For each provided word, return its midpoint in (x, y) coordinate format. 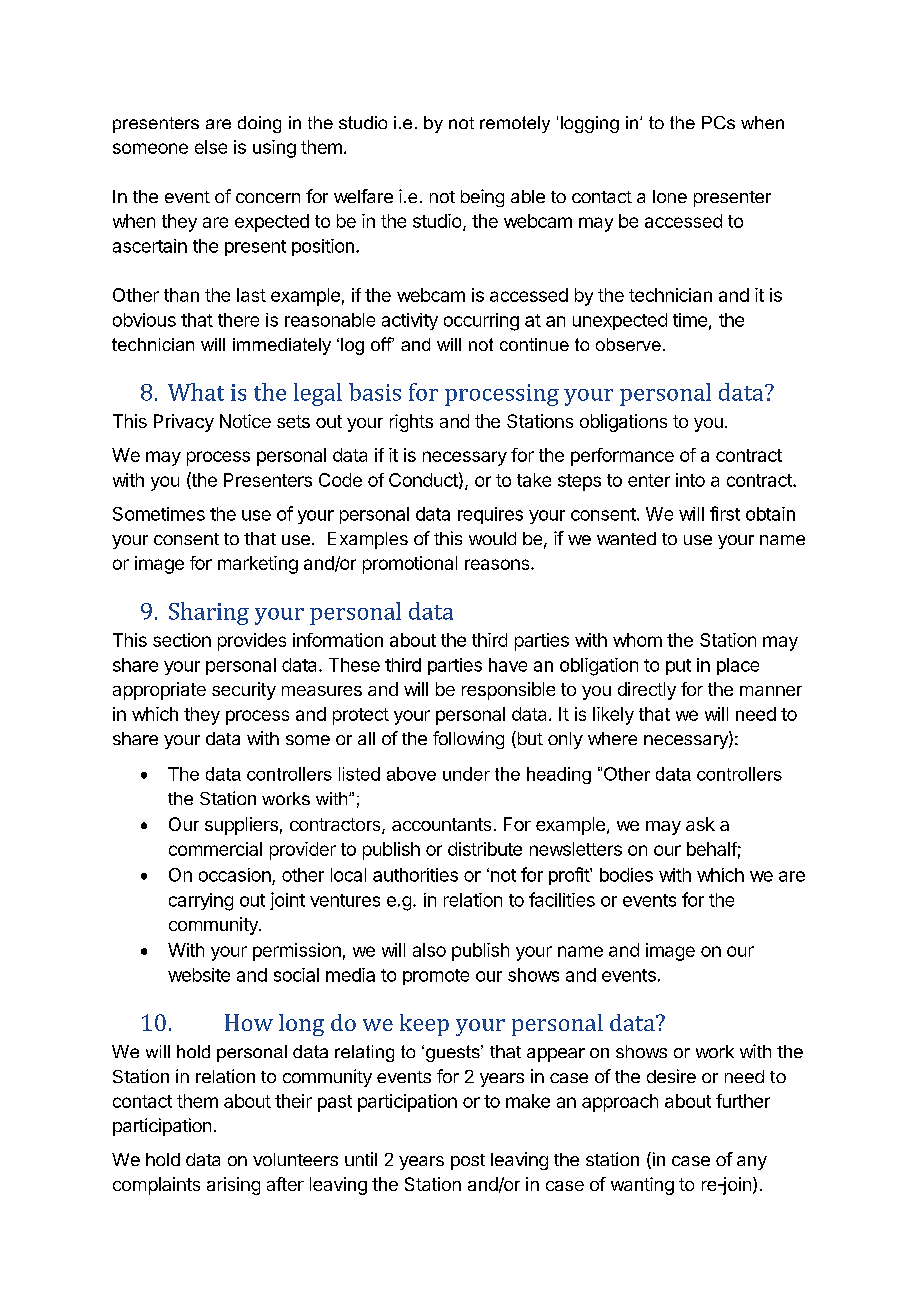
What (196, 392)
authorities (415, 875)
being (482, 198)
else (211, 147)
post (468, 1162)
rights (411, 423)
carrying (201, 902)
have (508, 665)
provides (252, 642)
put (678, 667)
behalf (712, 849)
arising (233, 1186)
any (752, 1163)
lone (670, 196)
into (690, 480)
